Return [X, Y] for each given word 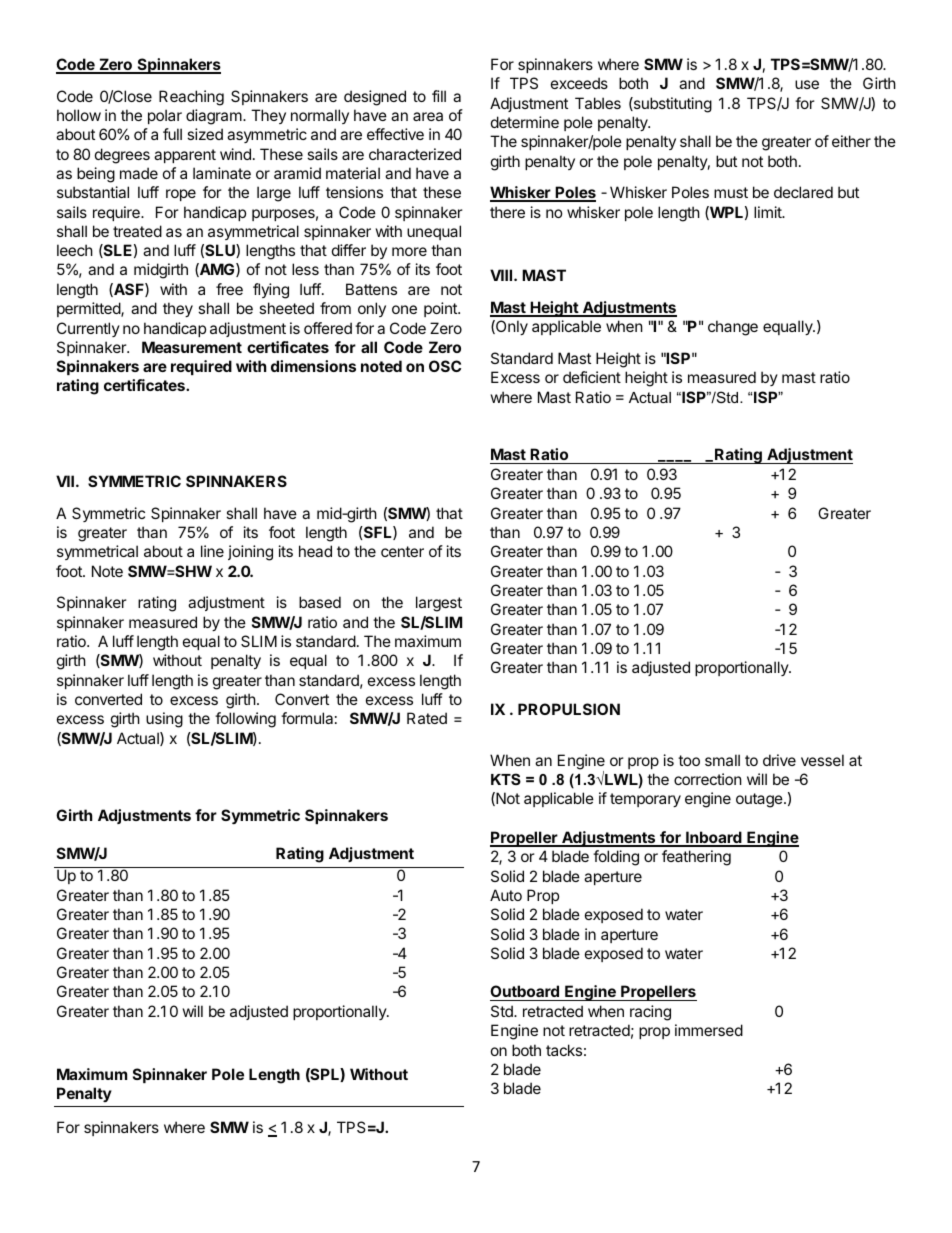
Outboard [525, 993]
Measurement [192, 347]
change [733, 328]
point [441, 309]
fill [439, 96]
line [212, 551]
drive [779, 760]
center [402, 551]
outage [760, 800]
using [164, 720]
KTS [506, 779]
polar [165, 116]
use [807, 84]
